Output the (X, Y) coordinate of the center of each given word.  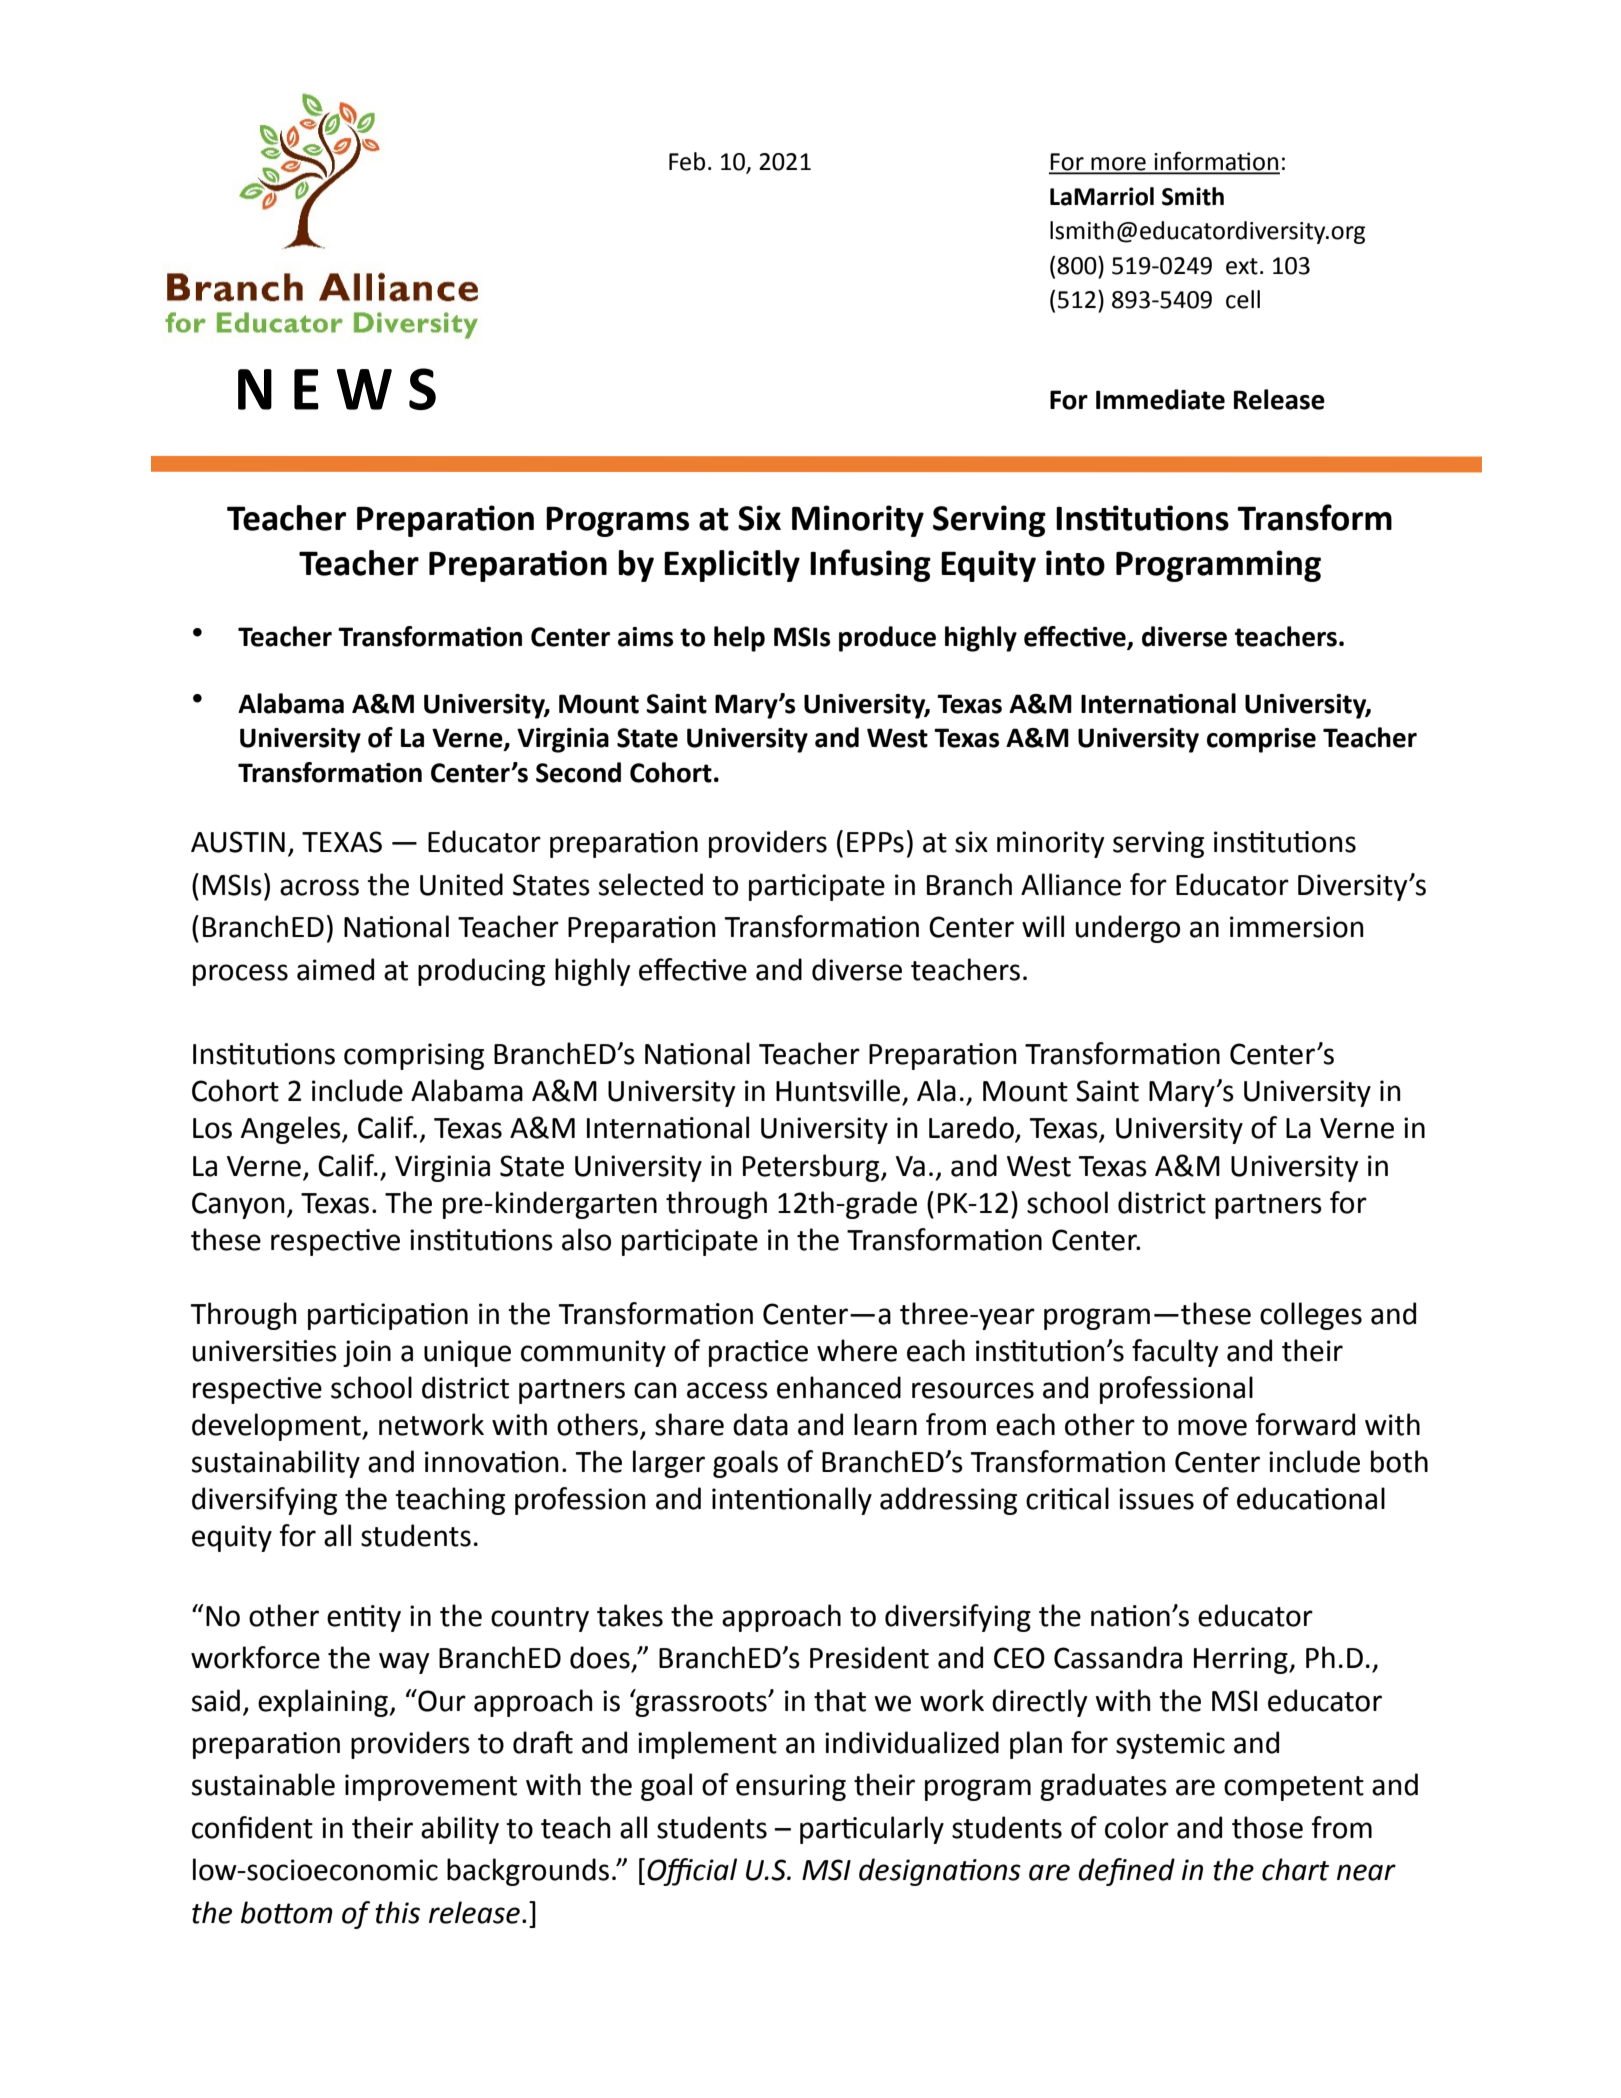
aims (645, 637)
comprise (1261, 740)
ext (1242, 266)
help (739, 639)
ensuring (791, 1787)
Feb (687, 161)
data (760, 1424)
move (1212, 1427)
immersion (1297, 927)
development (277, 1427)
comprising (414, 1056)
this (397, 1912)
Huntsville (838, 1090)
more (1118, 165)
